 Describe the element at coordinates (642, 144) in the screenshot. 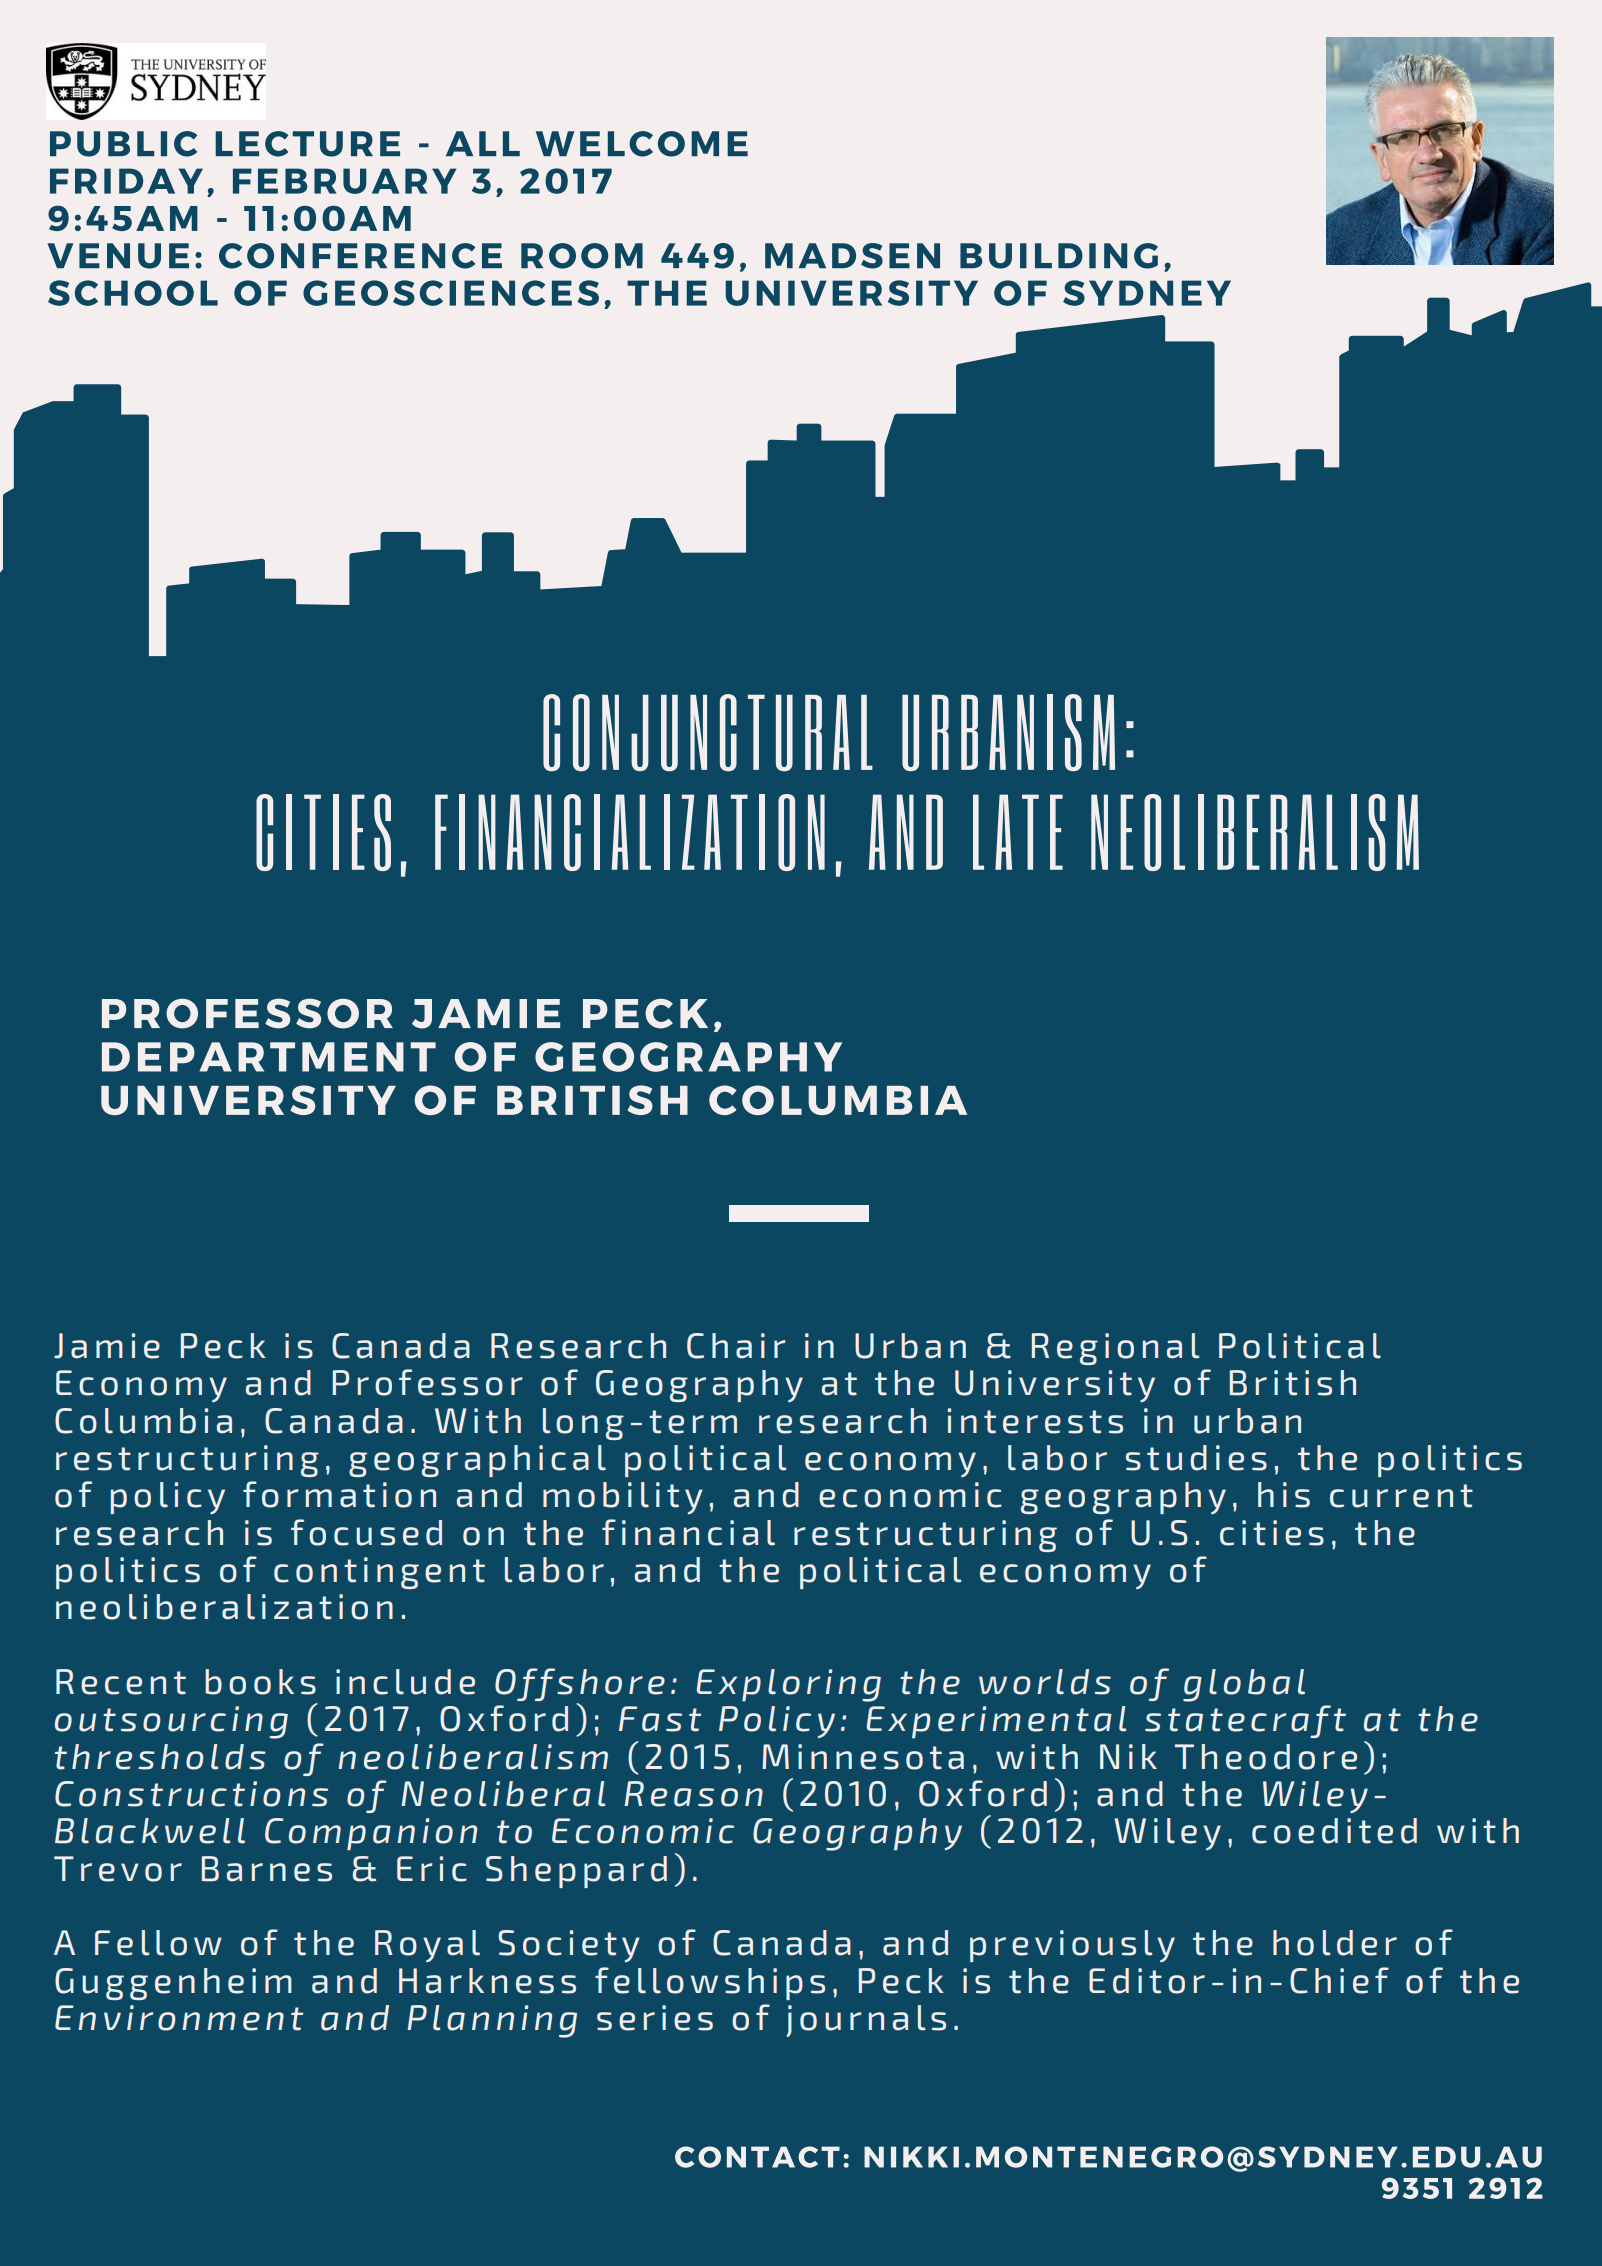

I see `WELCOME` at that location.
